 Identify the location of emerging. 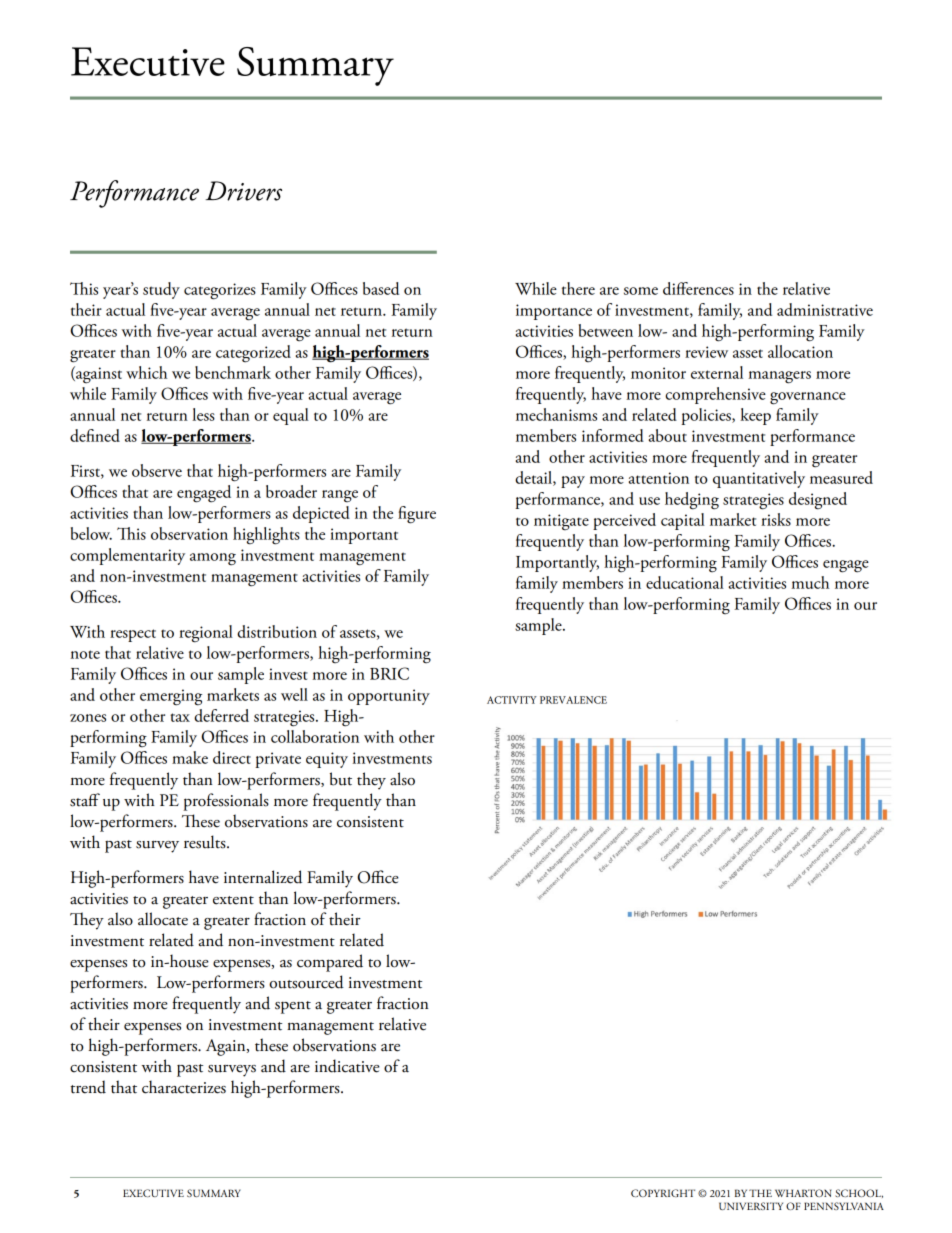
(171, 697).
